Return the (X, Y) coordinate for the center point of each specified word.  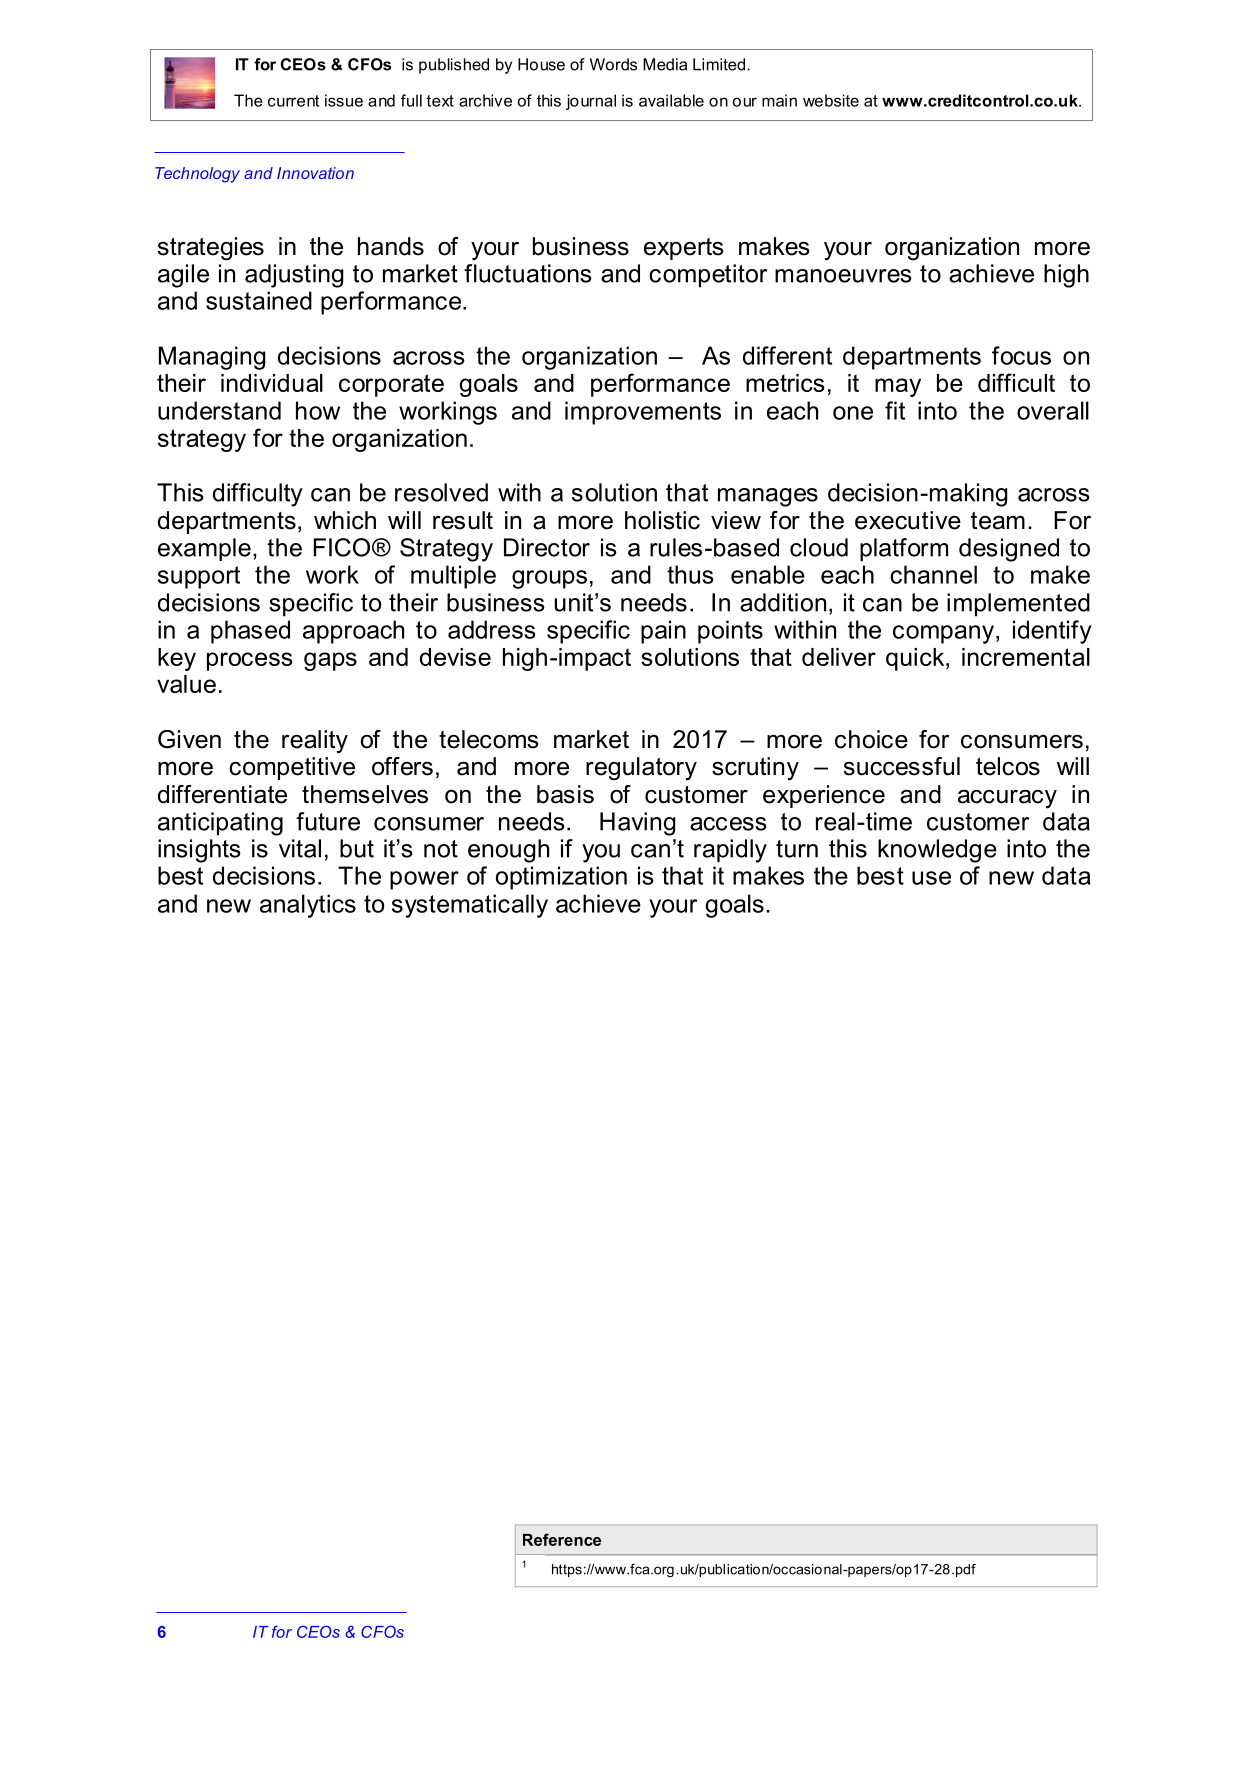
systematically (470, 906)
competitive (292, 768)
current (293, 101)
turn (797, 849)
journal (591, 102)
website (831, 100)
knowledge (937, 851)
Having (637, 824)
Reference (562, 1539)
